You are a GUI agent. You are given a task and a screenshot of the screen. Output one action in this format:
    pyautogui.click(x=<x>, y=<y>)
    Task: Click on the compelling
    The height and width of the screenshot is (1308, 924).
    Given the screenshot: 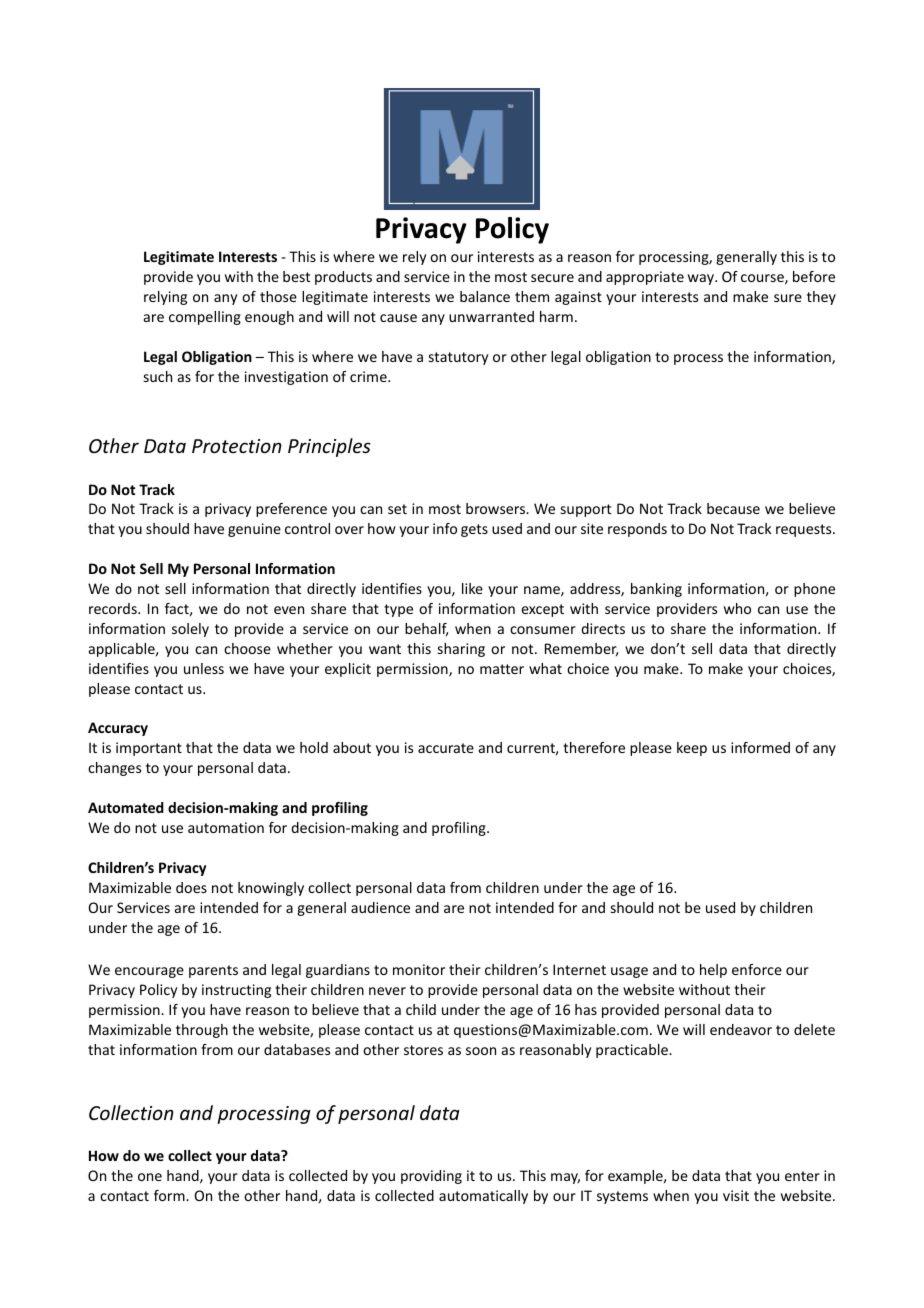 What is the action you would take?
    pyautogui.click(x=205, y=318)
